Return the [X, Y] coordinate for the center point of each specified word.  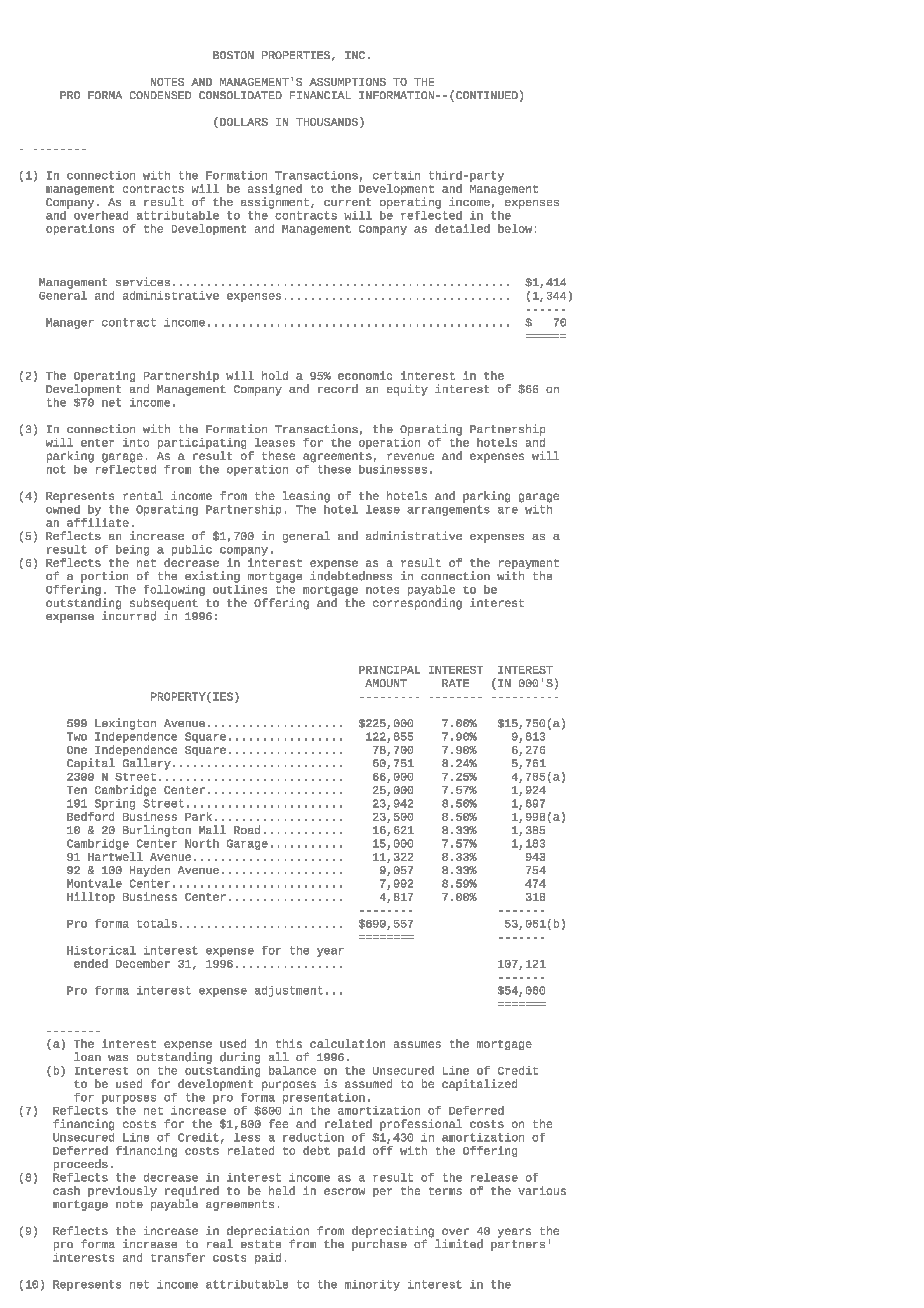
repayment [529, 565]
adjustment [289, 991]
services [143, 281]
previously [122, 1191]
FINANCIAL [320, 95]
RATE [455, 683]
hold [275, 375]
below [515, 228]
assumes [417, 1044]
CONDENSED [160, 95]
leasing [306, 497]
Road [247, 829]
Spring [115, 804]
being [132, 550]
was [118, 1058]
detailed [462, 228]
